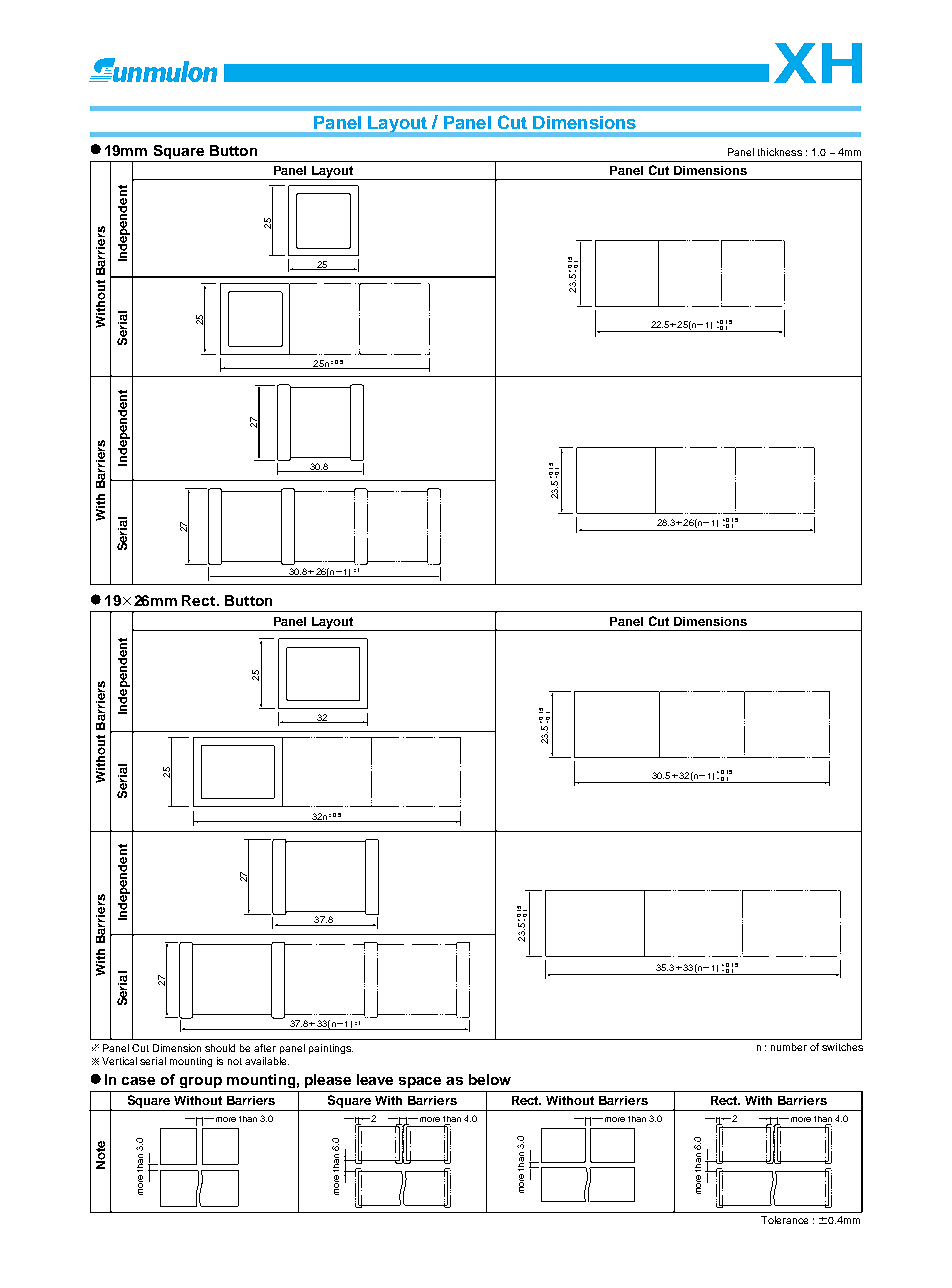 This image has height=1288, width=952. What do you see at coordinates (331, 1049) in the image?
I see `paintings` at bounding box center [331, 1049].
